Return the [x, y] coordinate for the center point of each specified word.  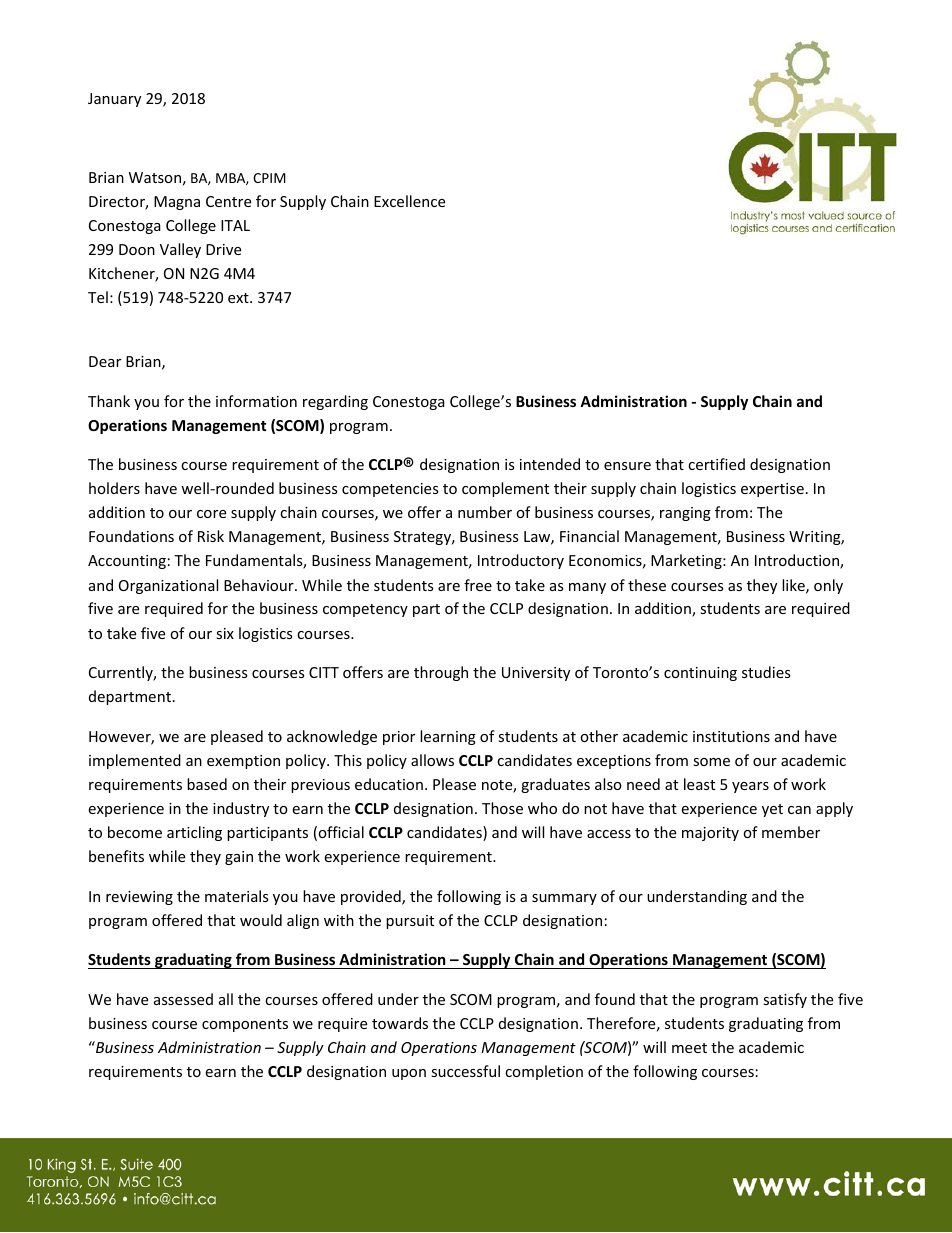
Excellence [409, 201]
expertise [772, 490]
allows [432, 760]
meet [689, 1048]
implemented [135, 761]
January [114, 100]
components [245, 1025]
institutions [731, 736]
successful [465, 1071]
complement [505, 489]
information [256, 401]
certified [716, 464]
